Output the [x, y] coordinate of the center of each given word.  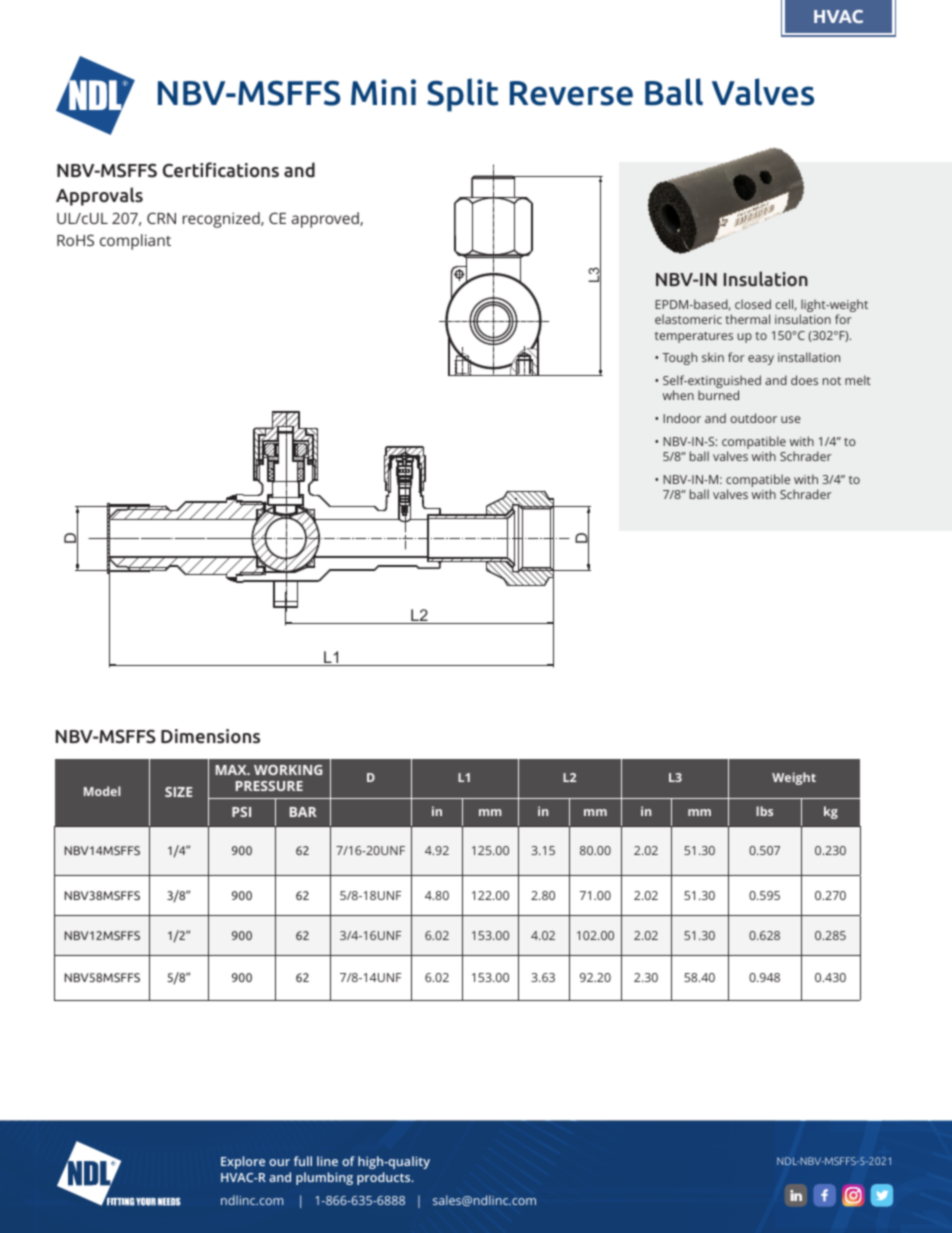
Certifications [221, 170]
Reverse [571, 93]
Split [462, 95]
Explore [243, 1162]
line [327, 1161]
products [385, 1178]
